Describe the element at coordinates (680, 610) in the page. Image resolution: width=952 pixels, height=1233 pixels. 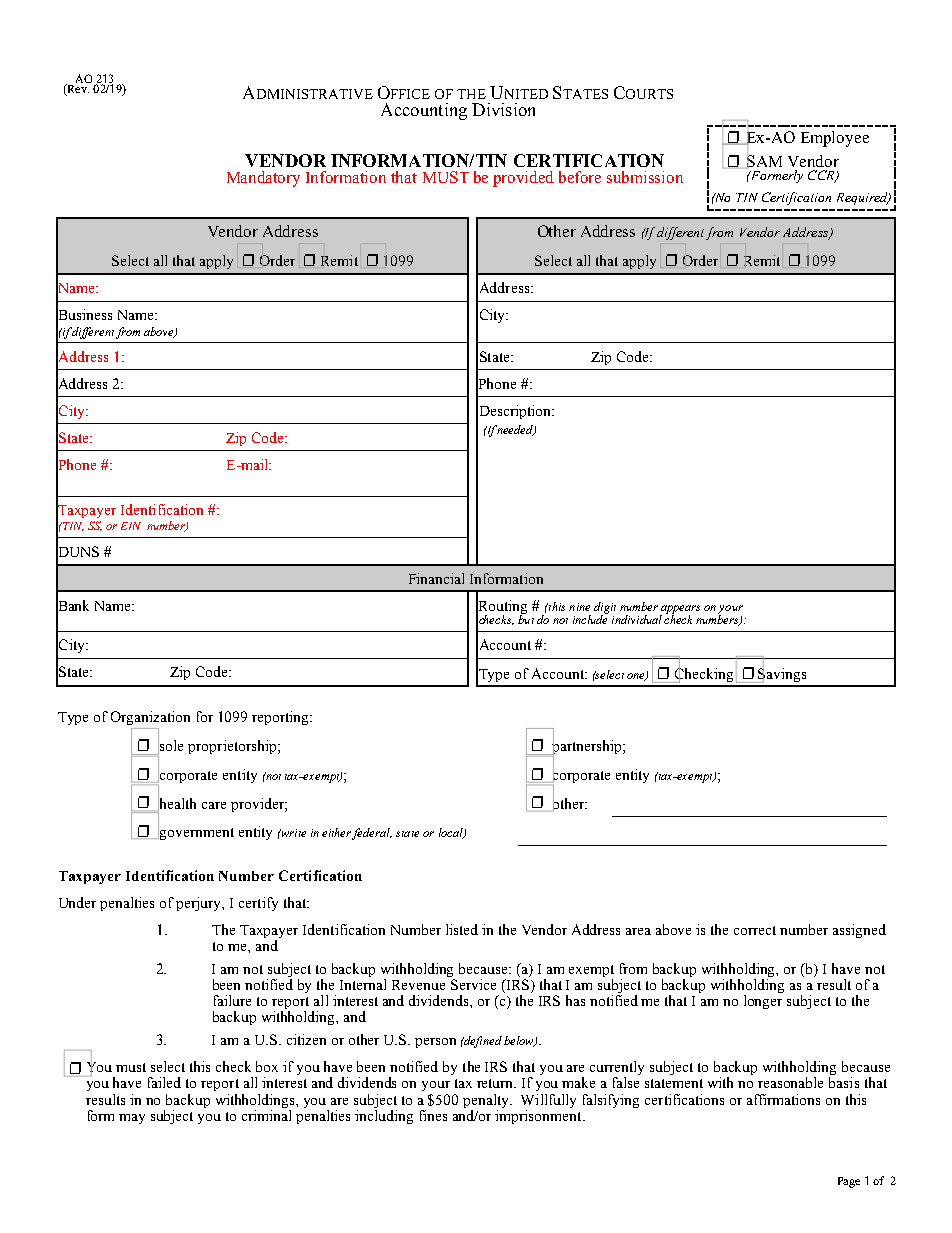
I see `appears` at that location.
